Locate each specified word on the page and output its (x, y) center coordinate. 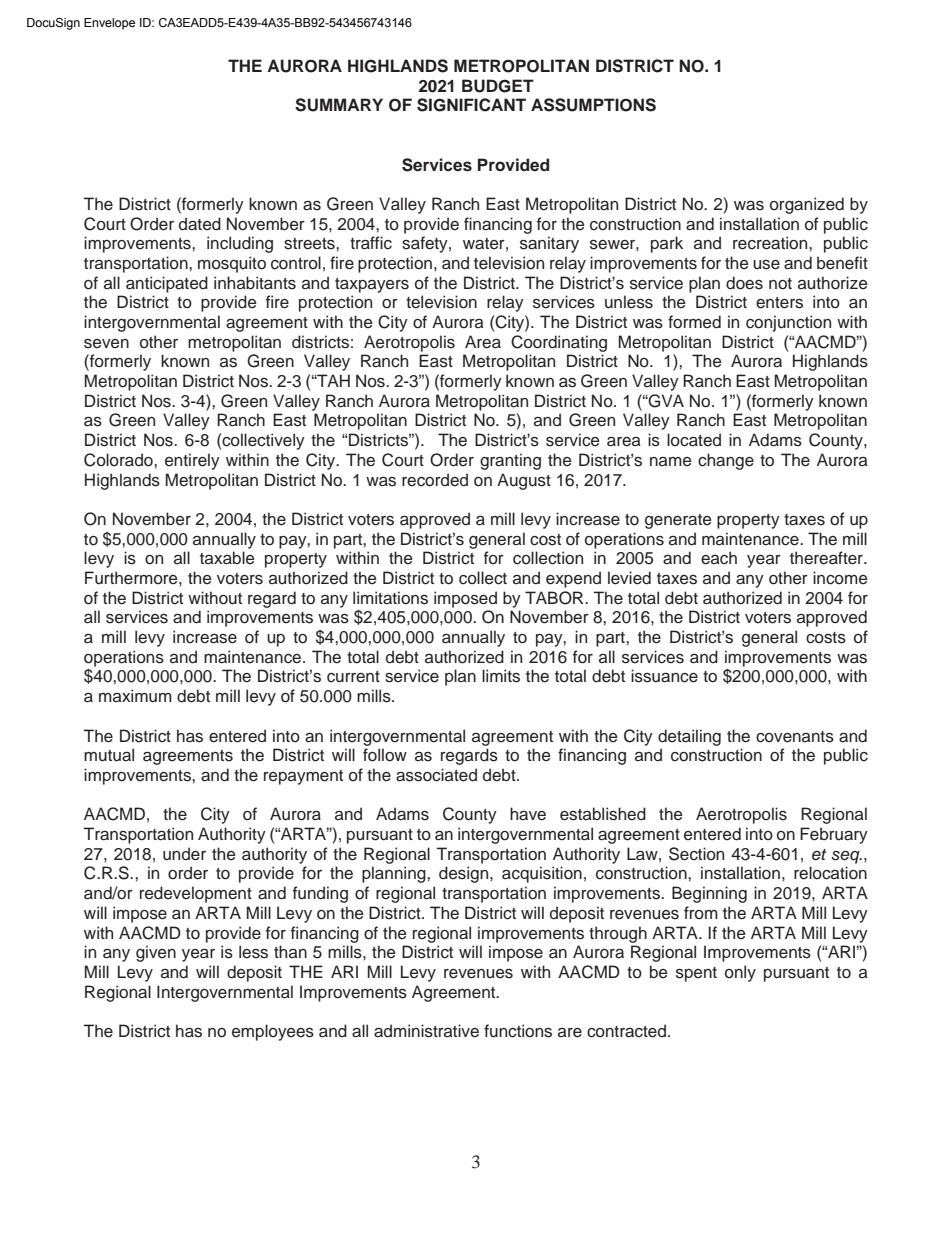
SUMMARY (339, 105)
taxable (227, 558)
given (156, 953)
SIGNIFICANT (471, 105)
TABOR (555, 598)
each (719, 558)
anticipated (167, 284)
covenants (795, 737)
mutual (109, 755)
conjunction (788, 323)
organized (807, 205)
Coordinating (559, 343)
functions (518, 1031)
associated (436, 775)
